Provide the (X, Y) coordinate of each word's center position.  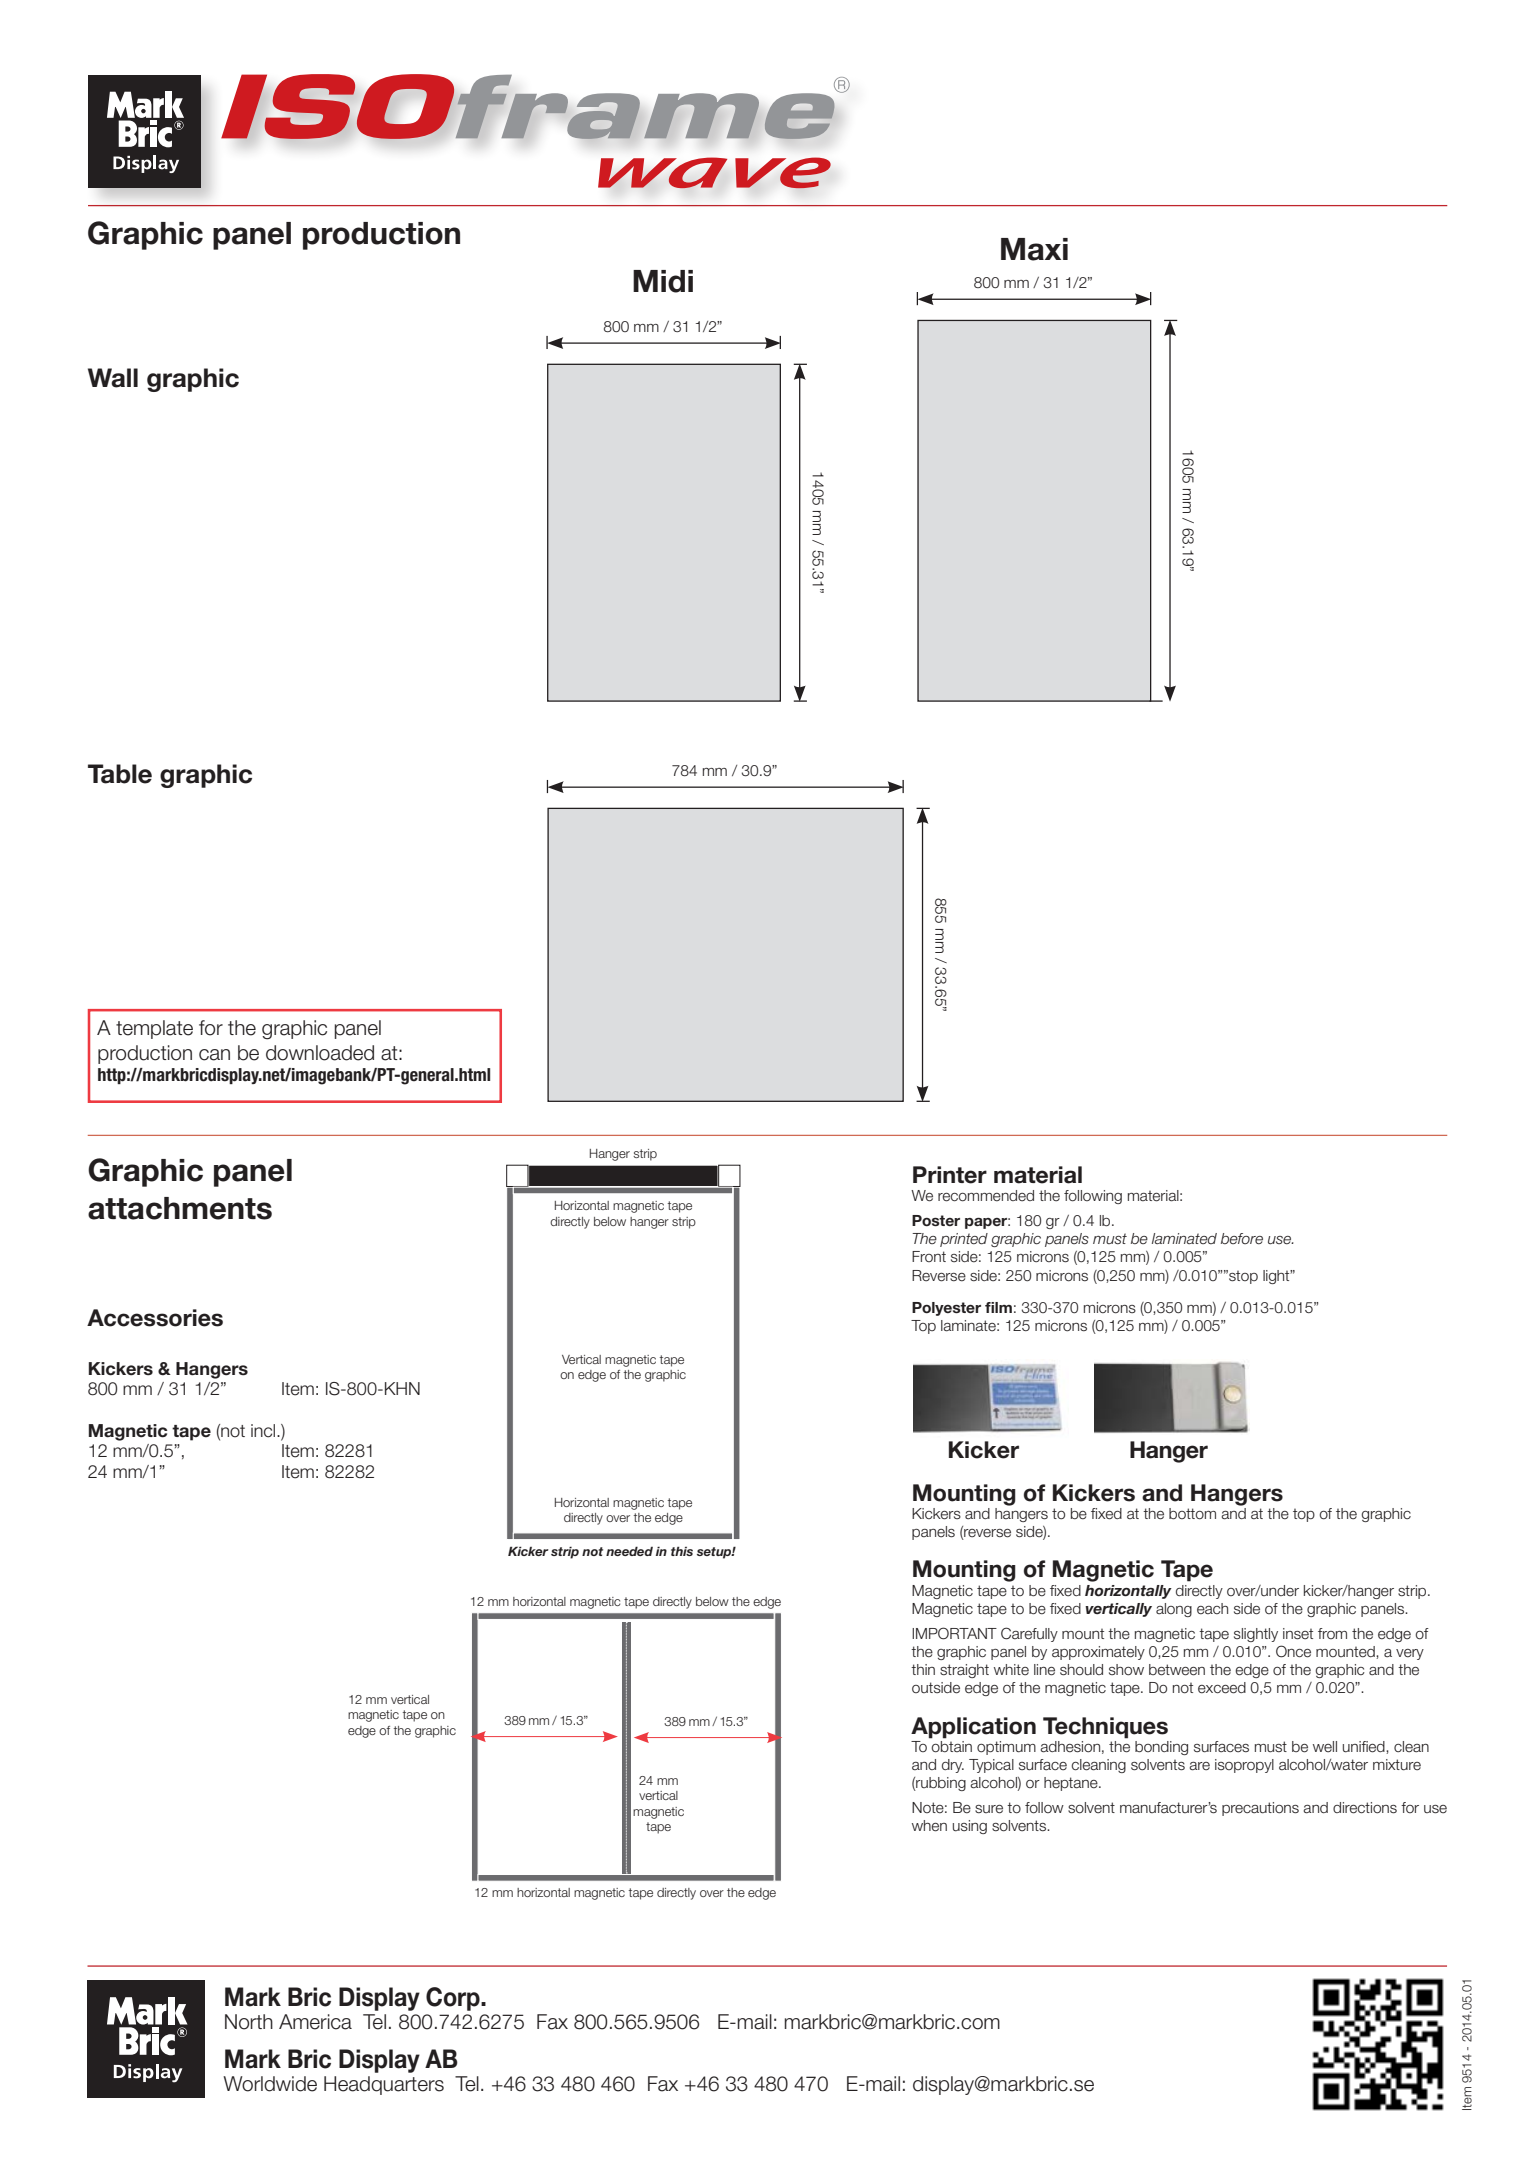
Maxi (1034, 249)
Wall (113, 378)
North (249, 2022)
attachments (180, 1208)
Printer (950, 1175)
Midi (663, 281)
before (1242, 1239)
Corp (454, 1999)
